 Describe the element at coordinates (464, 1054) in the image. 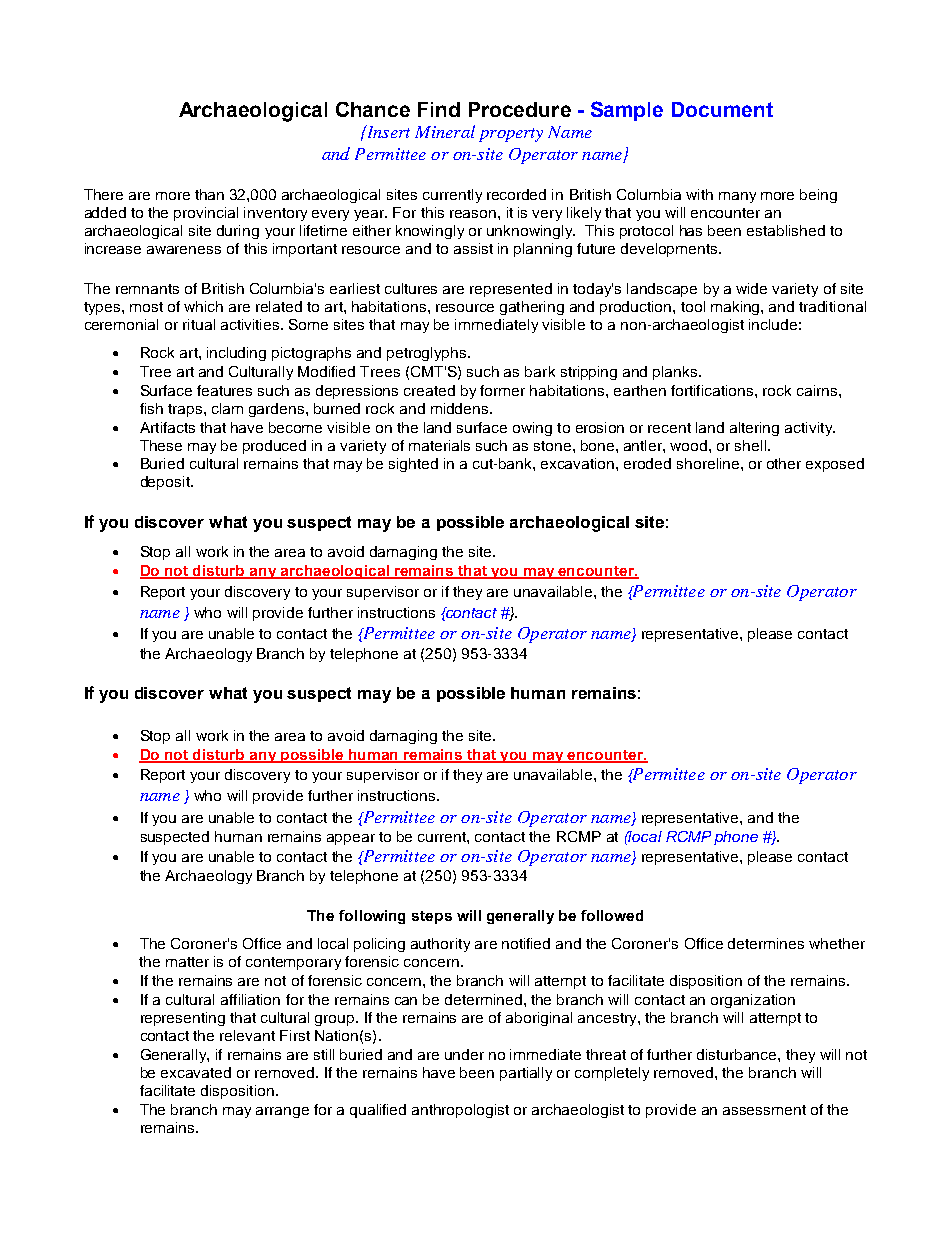

I see `under` at that location.
